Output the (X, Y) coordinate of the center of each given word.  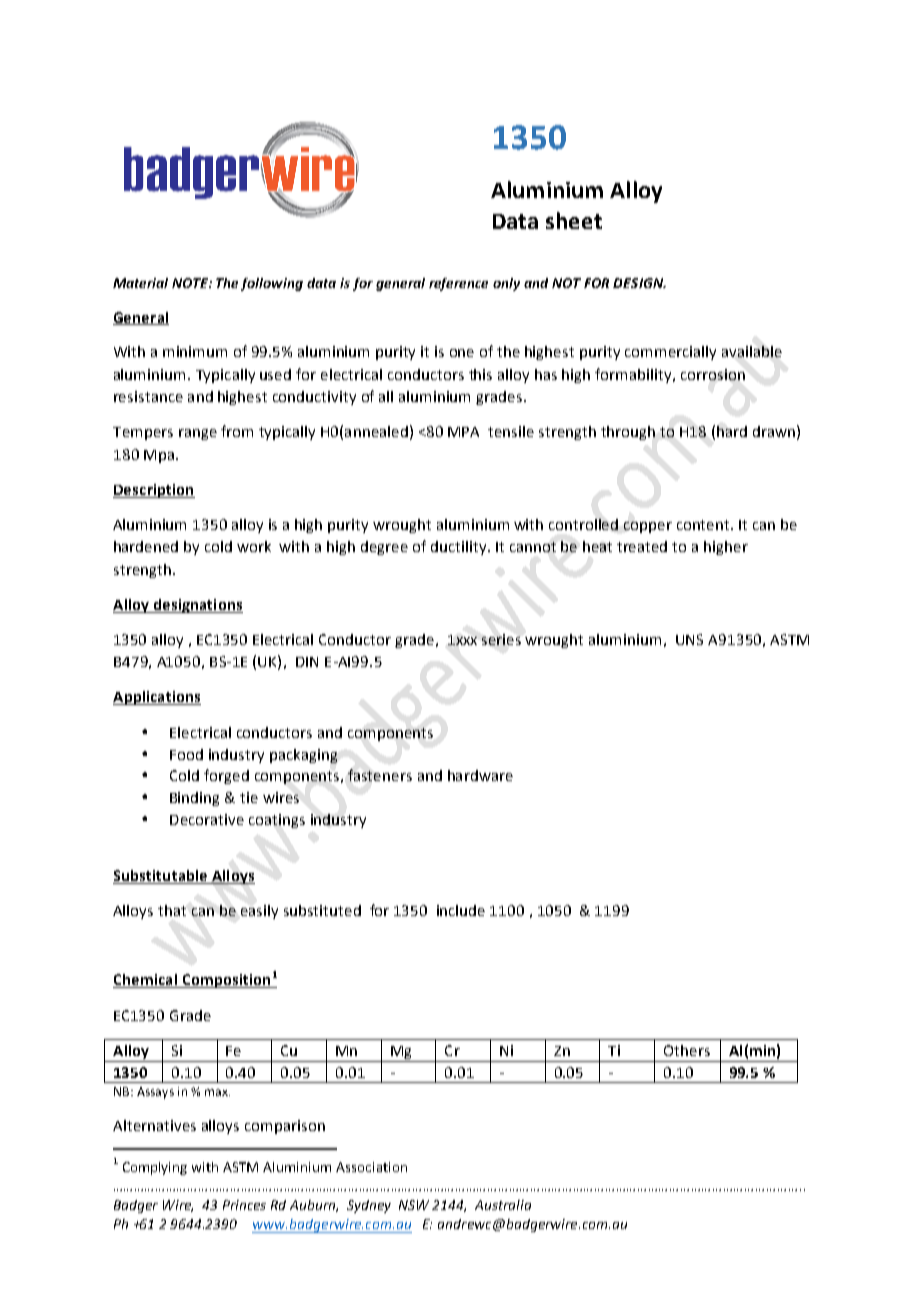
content (704, 525)
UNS (689, 639)
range (198, 434)
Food (186, 754)
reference (458, 284)
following (272, 284)
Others (687, 1050)
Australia (503, 1205)
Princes (244, 1205)
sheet (574, 220)
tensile (511, 431)
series (501, 639)
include (461, 910)
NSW (414, 1205)
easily (259, 912)
